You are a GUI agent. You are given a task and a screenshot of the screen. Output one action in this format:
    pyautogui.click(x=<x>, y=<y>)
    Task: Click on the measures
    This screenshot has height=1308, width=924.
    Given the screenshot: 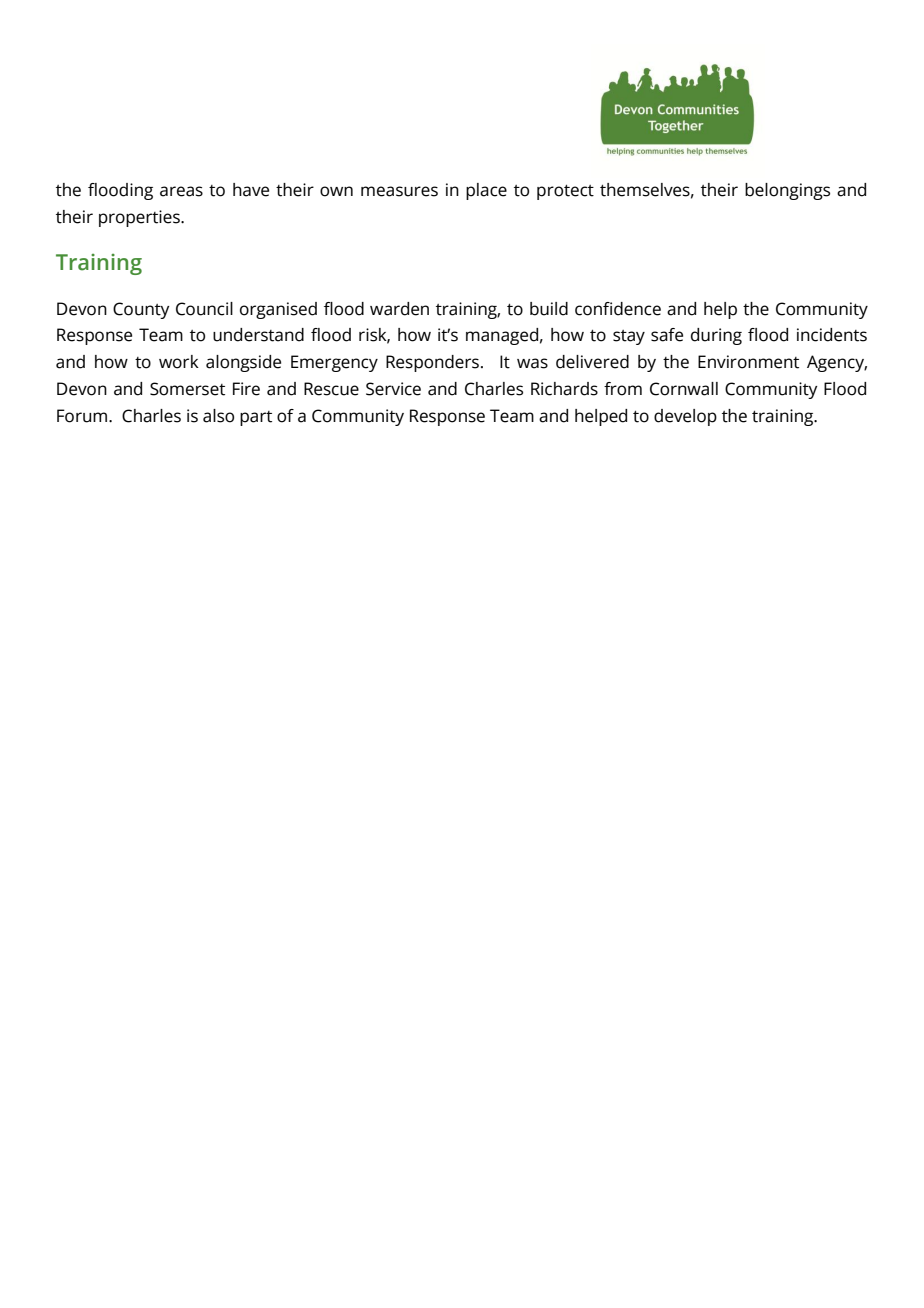 What is the action you would take?
    pyautogui.click(x=399, y=191)
